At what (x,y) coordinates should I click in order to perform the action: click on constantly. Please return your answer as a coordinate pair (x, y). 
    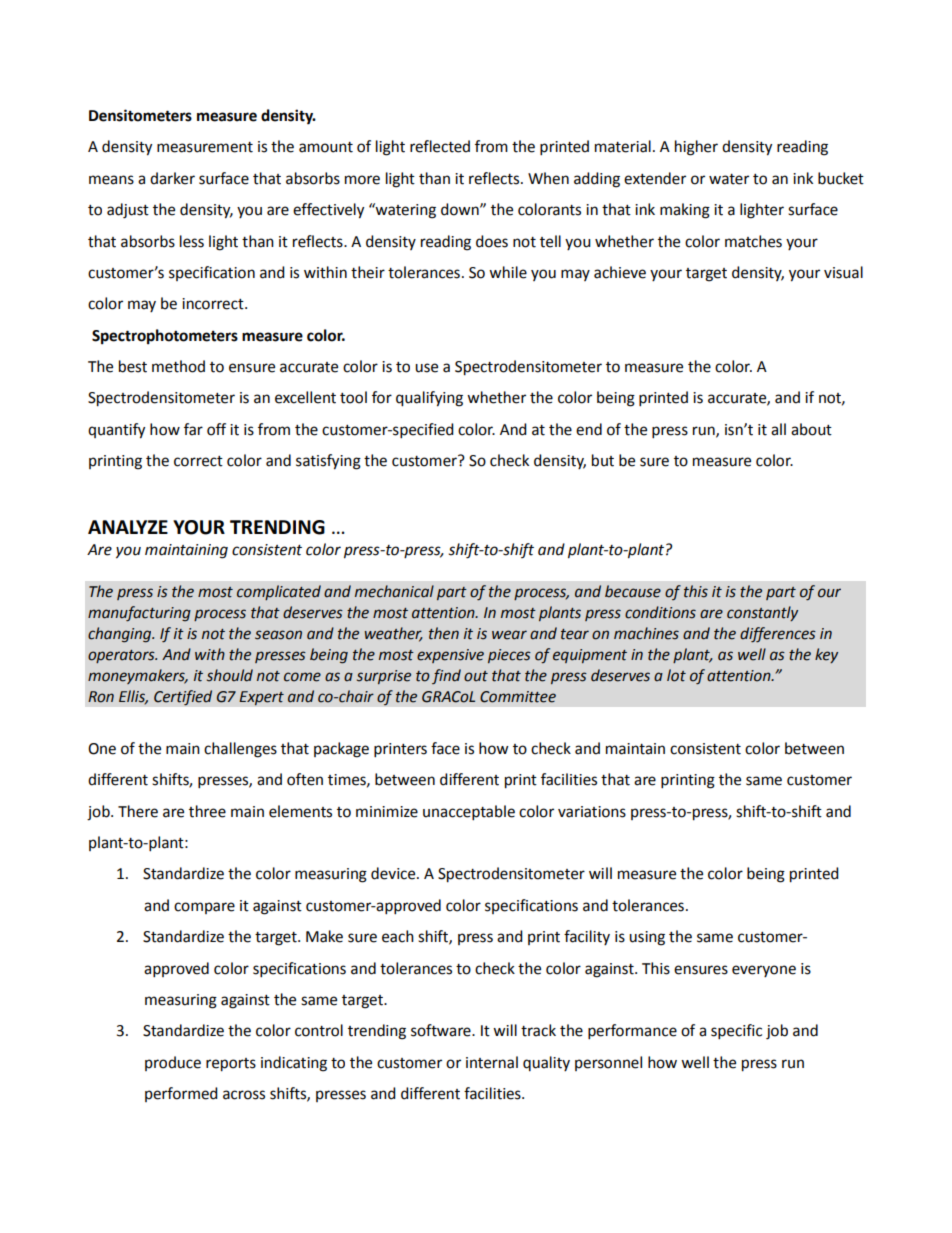
    Looking at the image, I should click on (762, 613).
